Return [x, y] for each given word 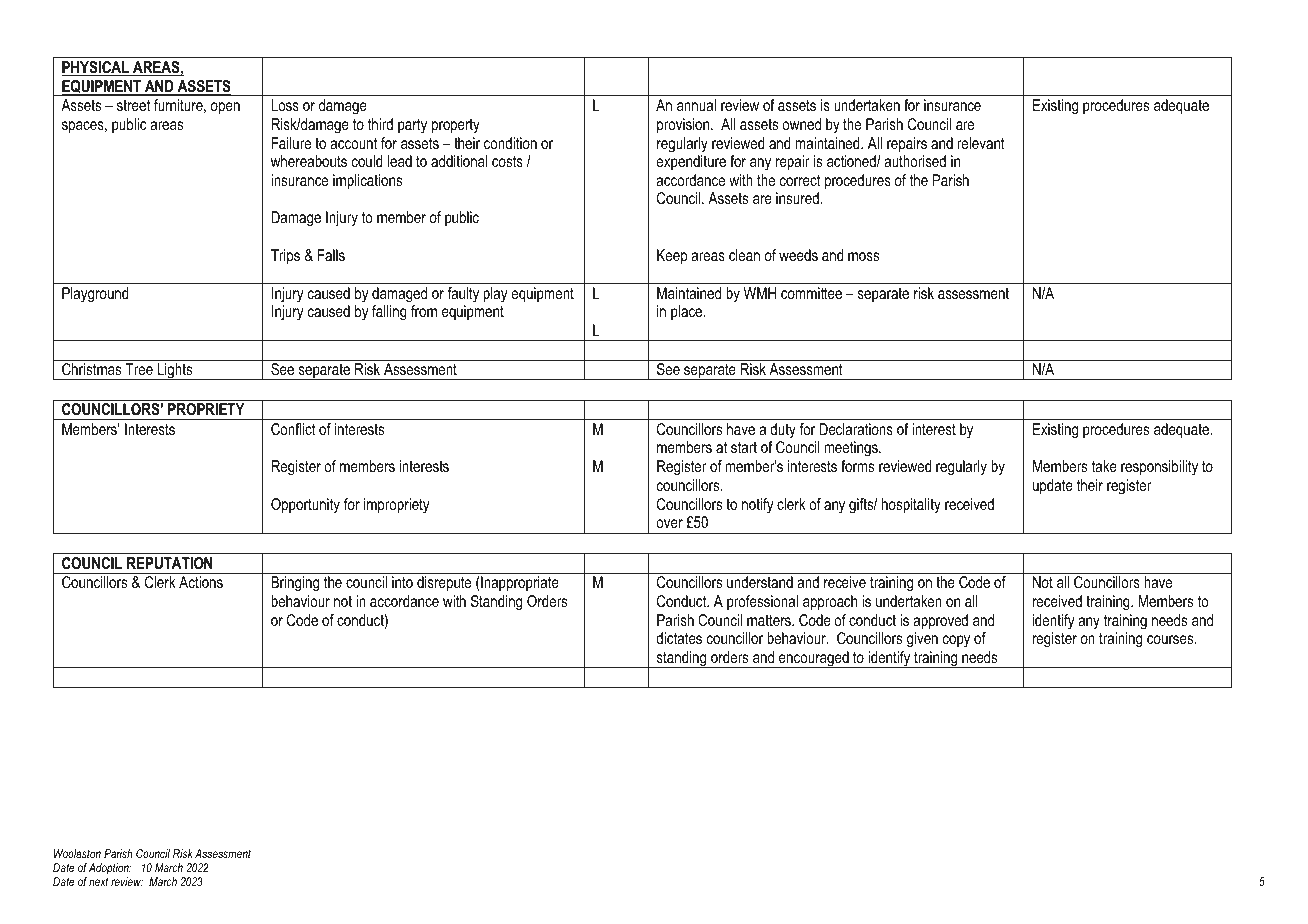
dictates [679, 638]
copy [956, 641]
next [98, 881]
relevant [981, 143]
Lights [175, 371]
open [225, 108]
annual [696, 105]
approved [940, 622]
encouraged [814, 659]
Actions [201, 582]
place [688, 312]
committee [811, 293]
